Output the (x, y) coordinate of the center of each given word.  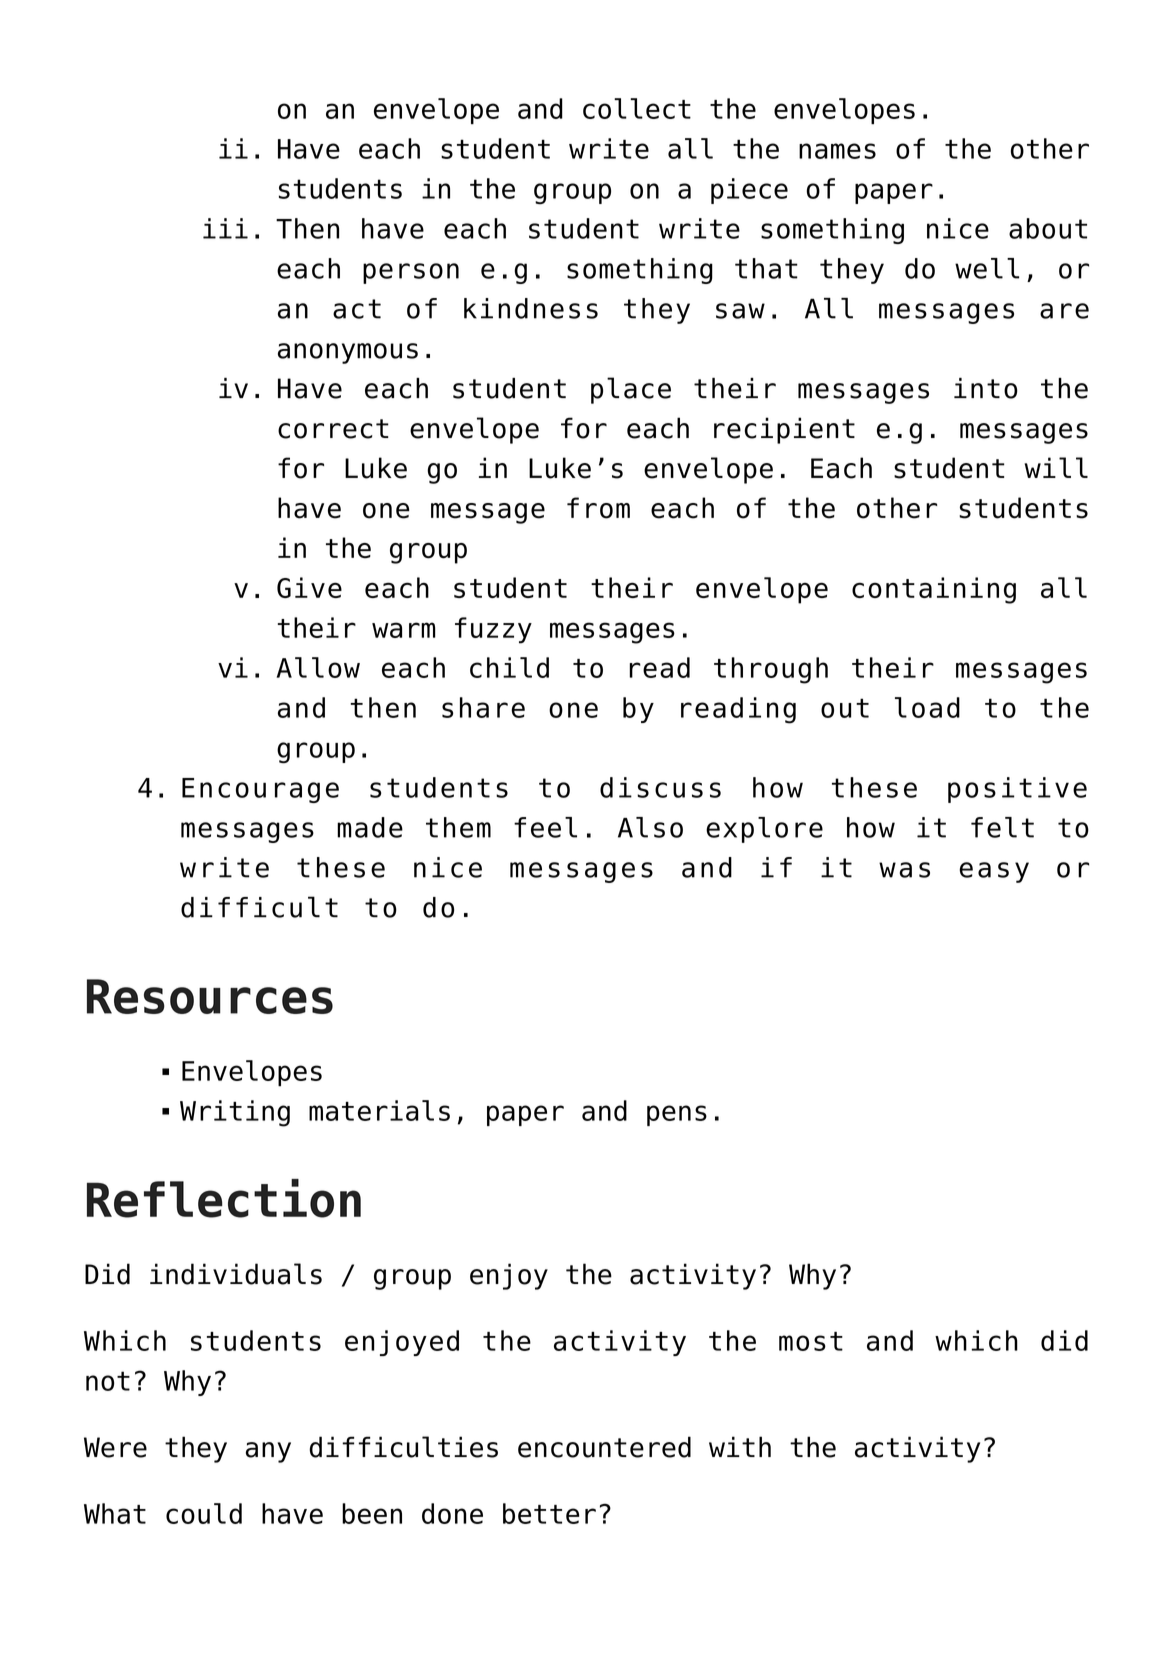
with (740, 1446)
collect (637, 108)
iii (225, 228)
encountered (604, 1447)
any (268, 1452)
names (837, 151)
